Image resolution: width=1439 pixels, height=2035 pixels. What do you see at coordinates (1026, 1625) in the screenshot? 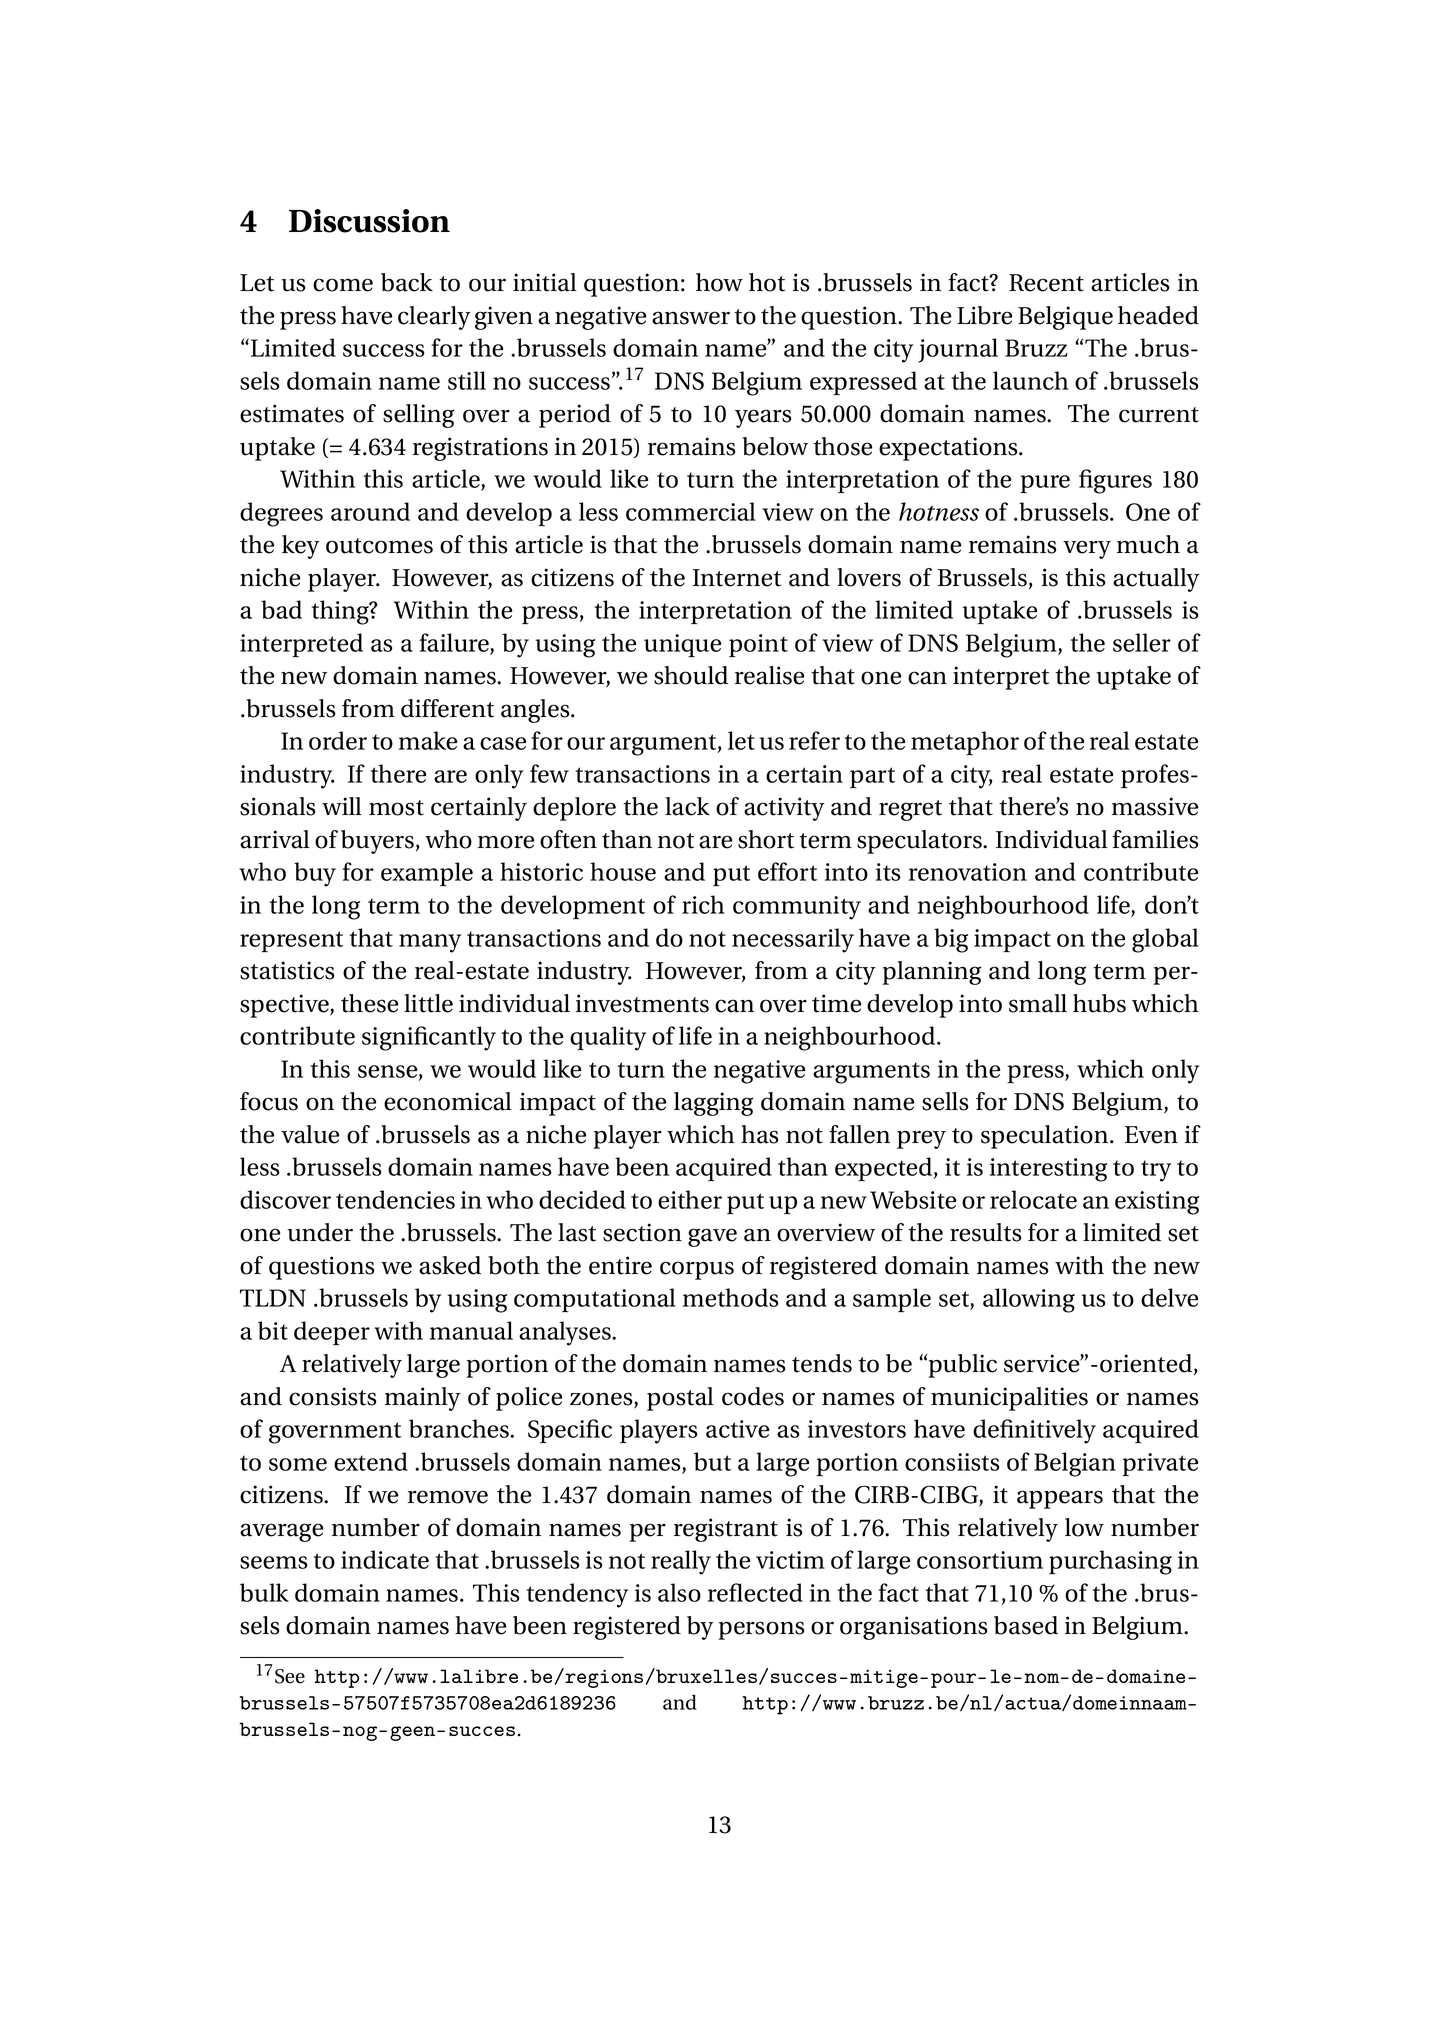
I see `based` at bounding box center [1026, 1625].
